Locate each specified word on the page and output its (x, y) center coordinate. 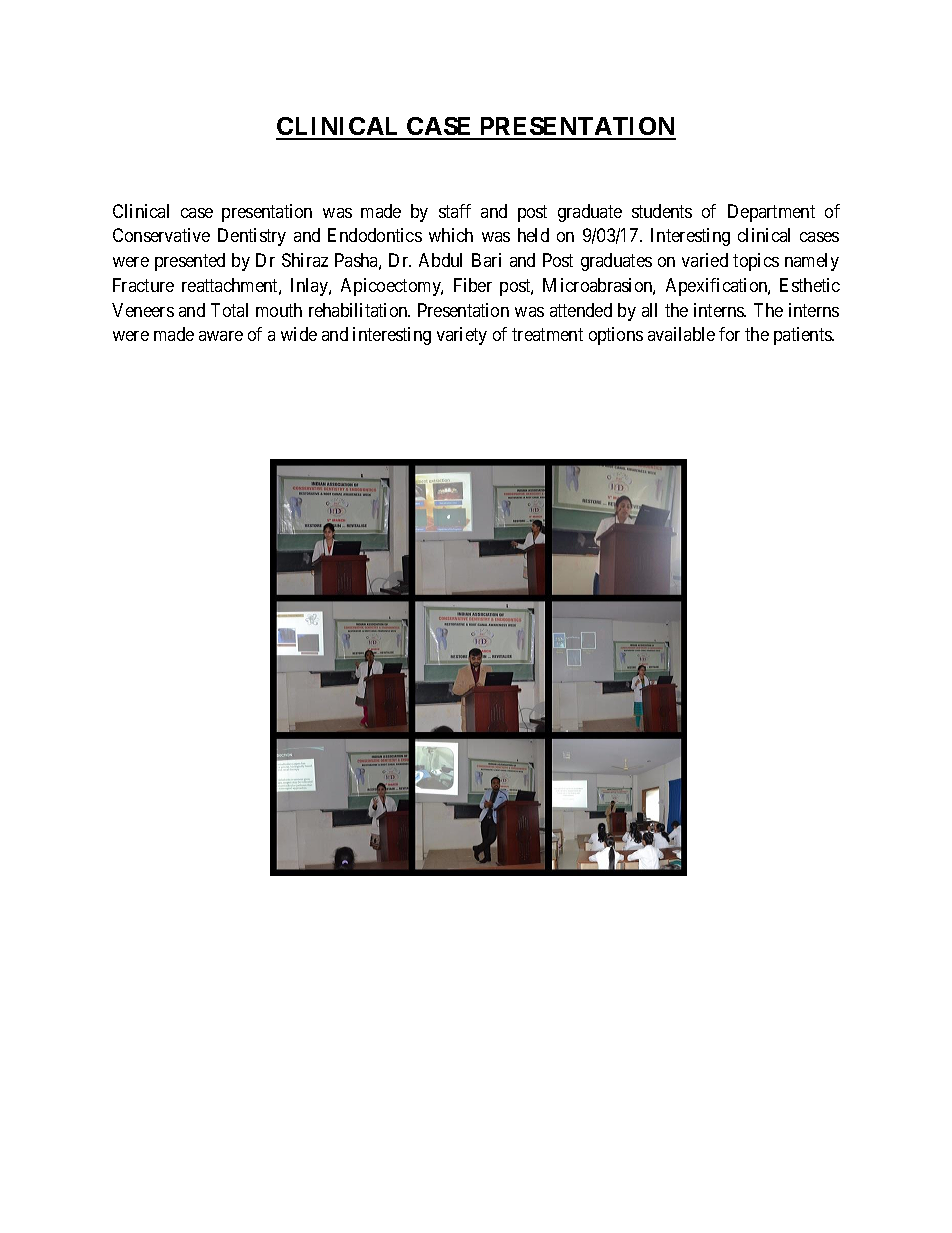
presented (190, 262)
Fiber (473, 285)
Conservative (161, 235)
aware (221, 336)
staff (455, 211)
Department (771, 213)
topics (756, 262)
